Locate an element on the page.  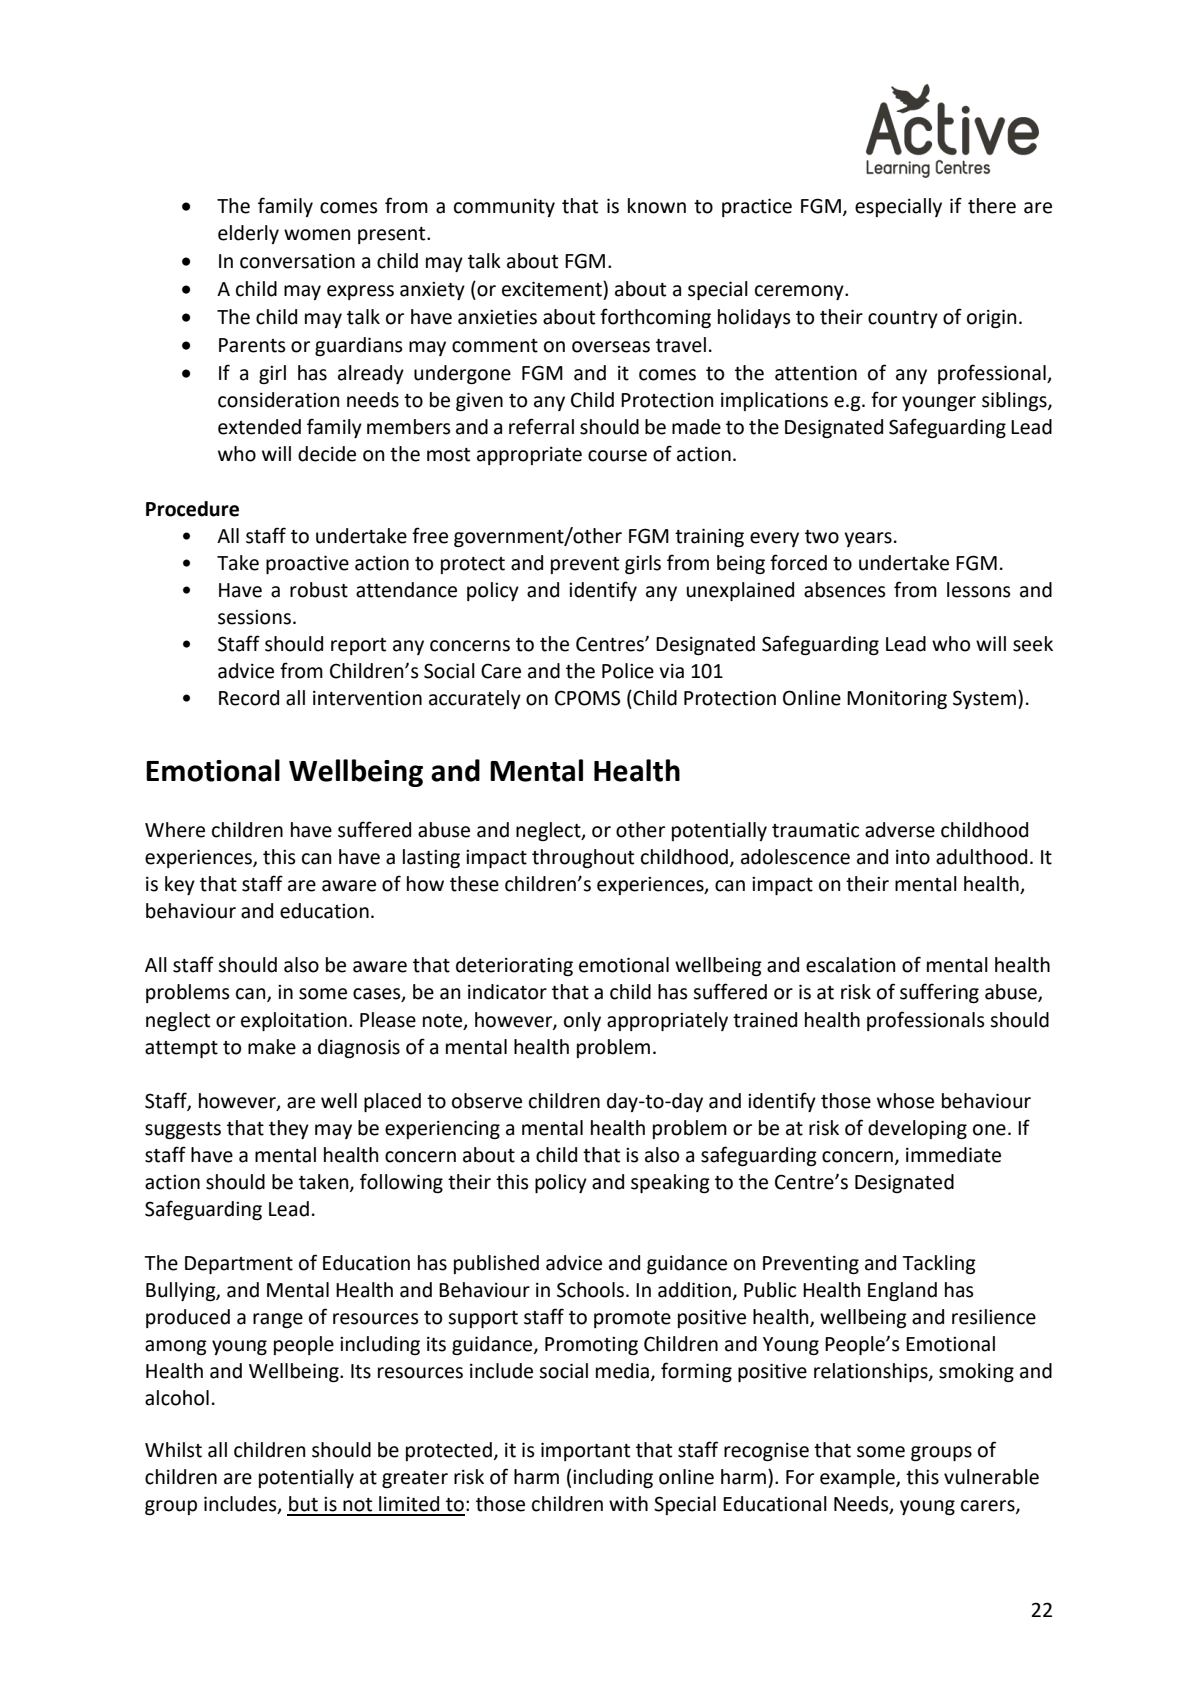
Monitoring is located at coordinates (897, 699).
